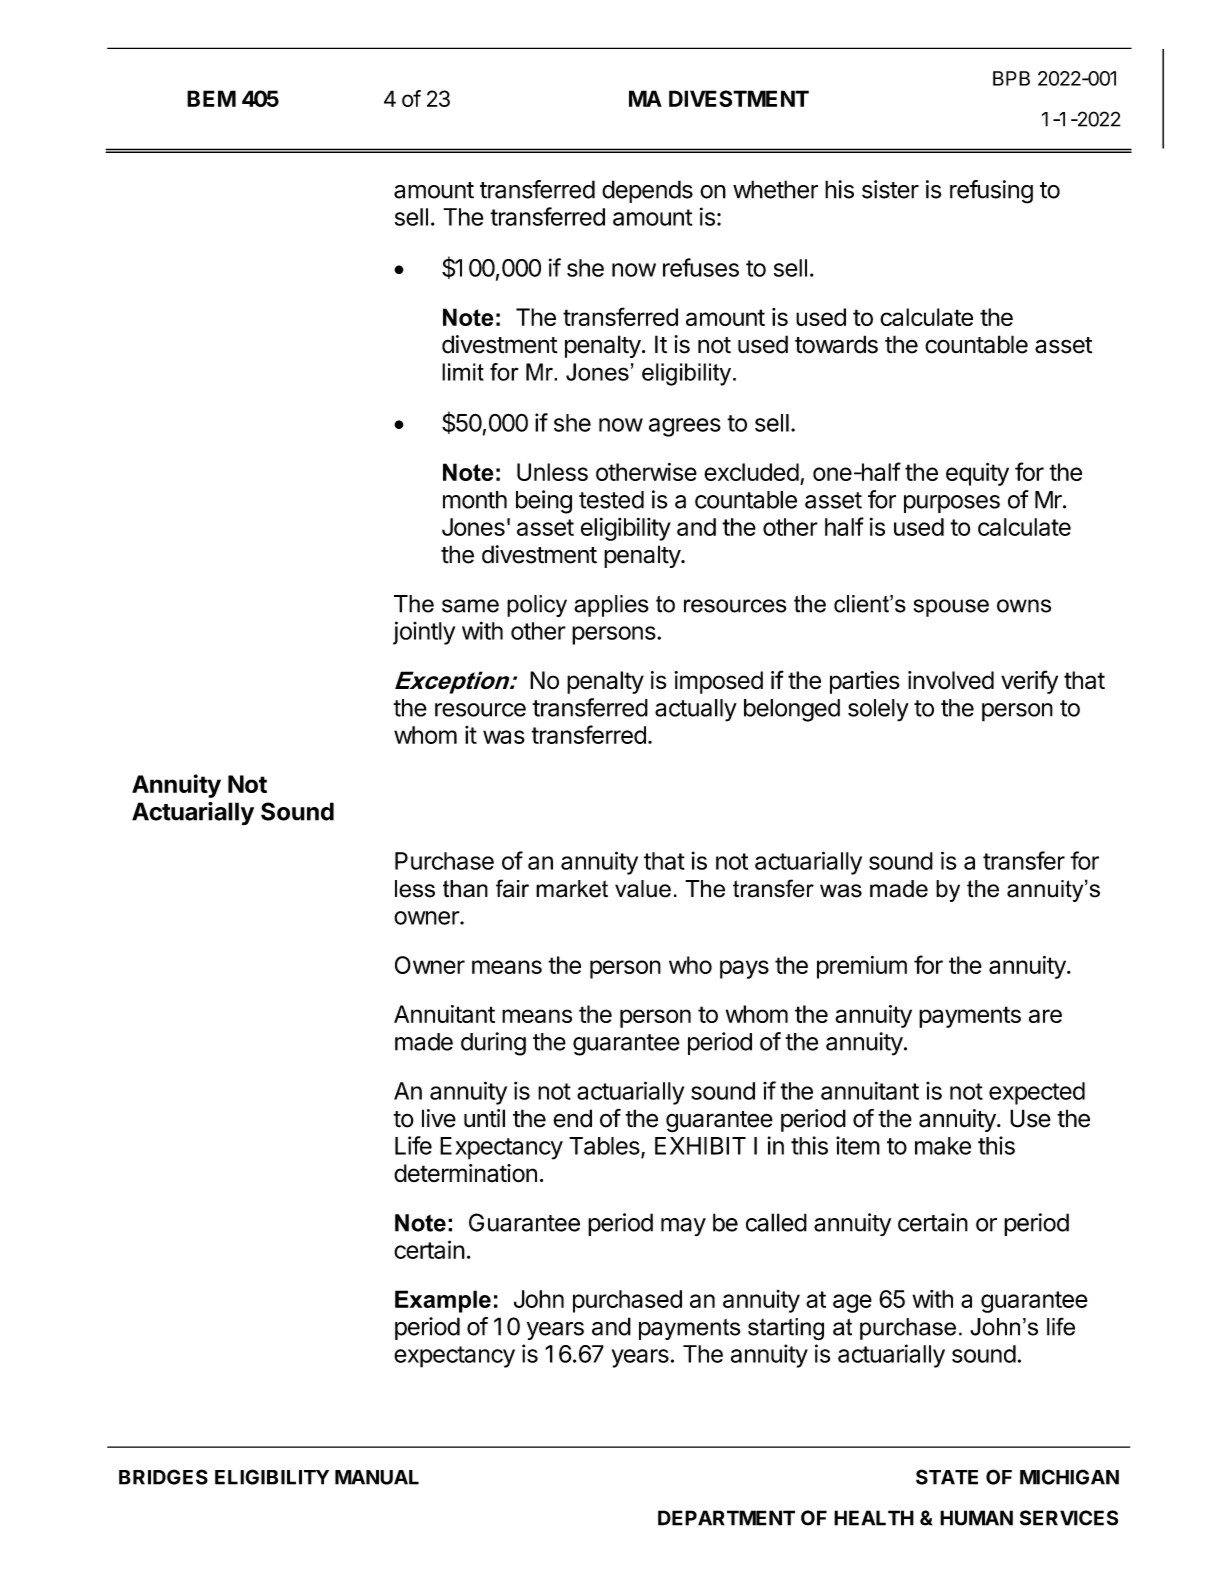 This document has height=1573, width=1216. Describe the element at coordinates (439, 1118) in the document. I see `live` at that location.
